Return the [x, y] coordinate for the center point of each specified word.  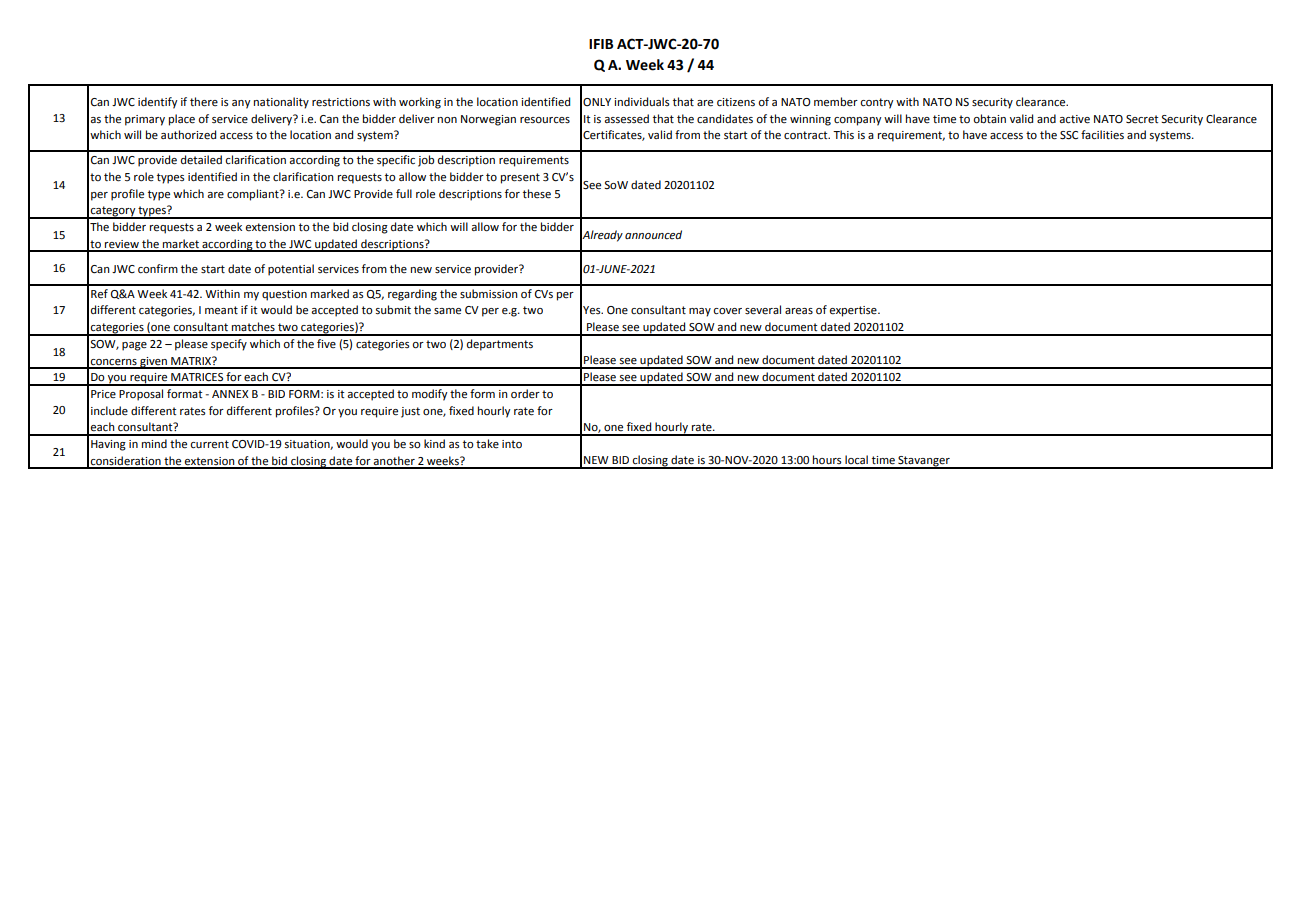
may [700, 312]
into [512, 444]
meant [221, 310]
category [113, 212]
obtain [989, 119]
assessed [626, 119]
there [204, 102]
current [209, 444]
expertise [854, 311]
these [537, 194]
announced [653, 235]
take [487, 444]
